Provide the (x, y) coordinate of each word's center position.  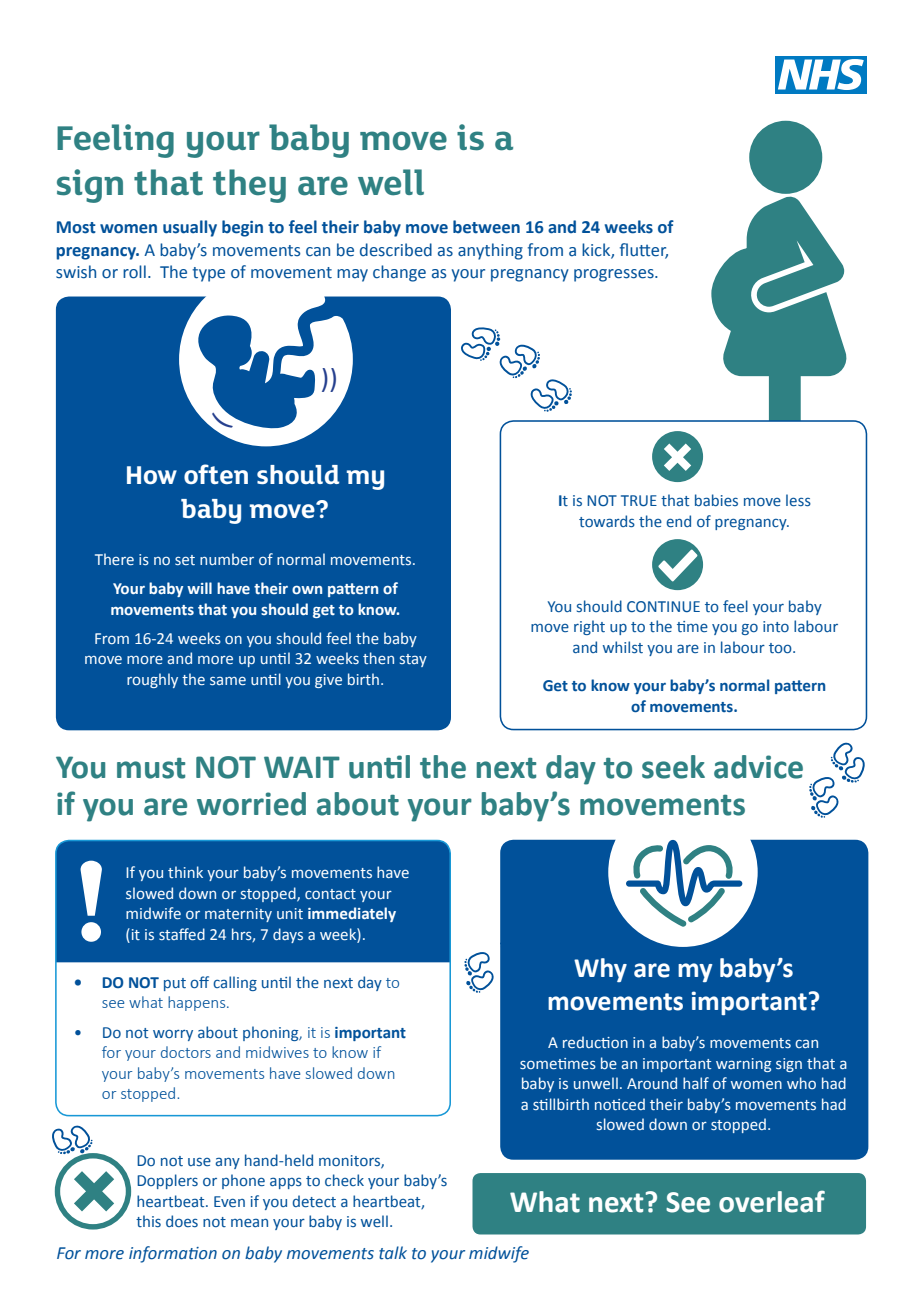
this (148, 1221)
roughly (152, 680)
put (175, 984)
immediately (352, 914)
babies (716, 500)
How (152, 475)
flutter (644, 250)
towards (607, 521)
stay (413, 660)
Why (600, 970)
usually (190, 228)
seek (673, 767)
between (486, 227)
